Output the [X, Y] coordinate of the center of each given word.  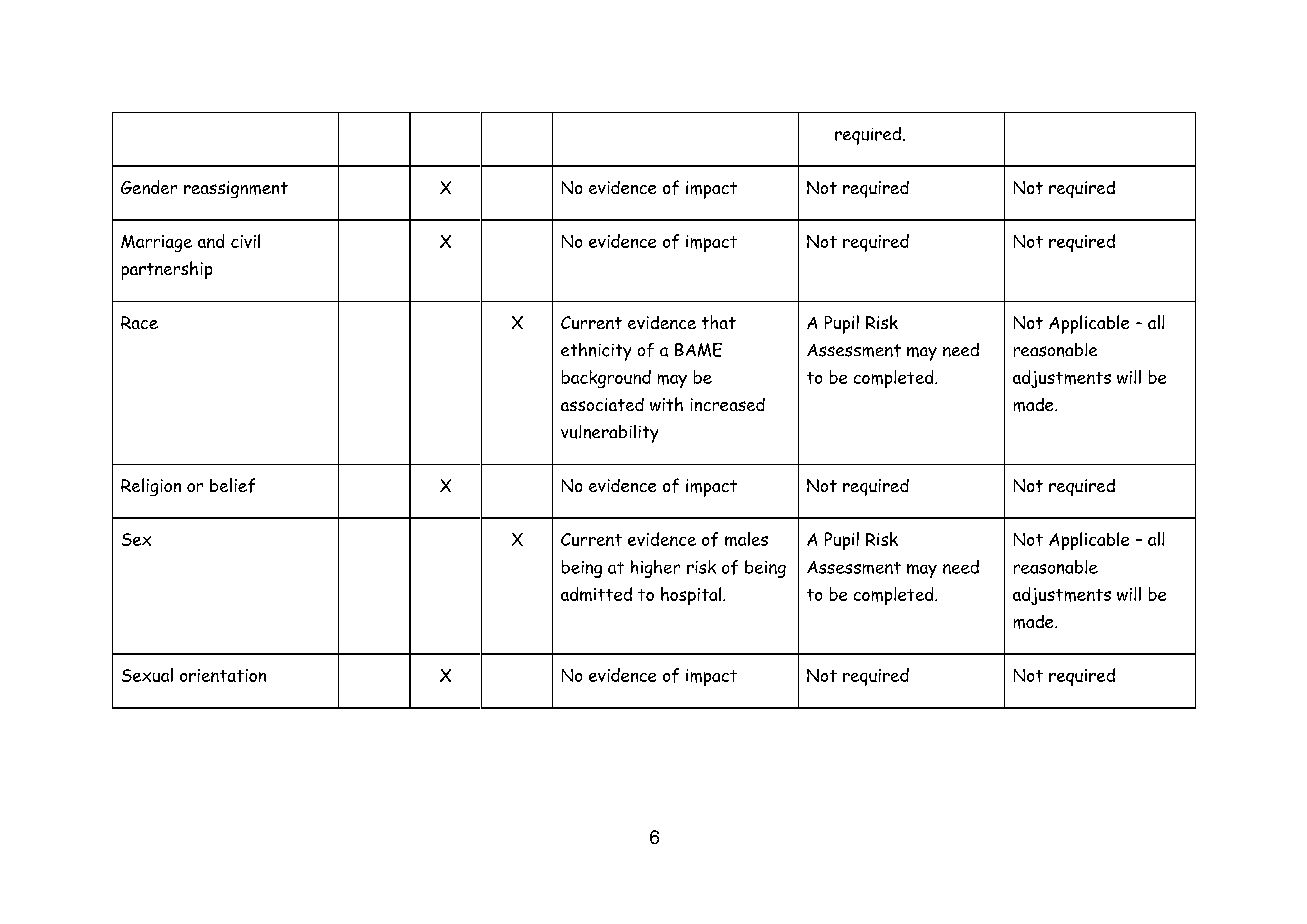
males [746, 539]
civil [245, 241]
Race [139, 322]
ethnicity [596, 352]
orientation [223, 675]
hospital [692, 596]
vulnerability [609, 434]
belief [232, 485]
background [606, 379]
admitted [596, 594]
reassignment [236, 189]
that [719, 322]
